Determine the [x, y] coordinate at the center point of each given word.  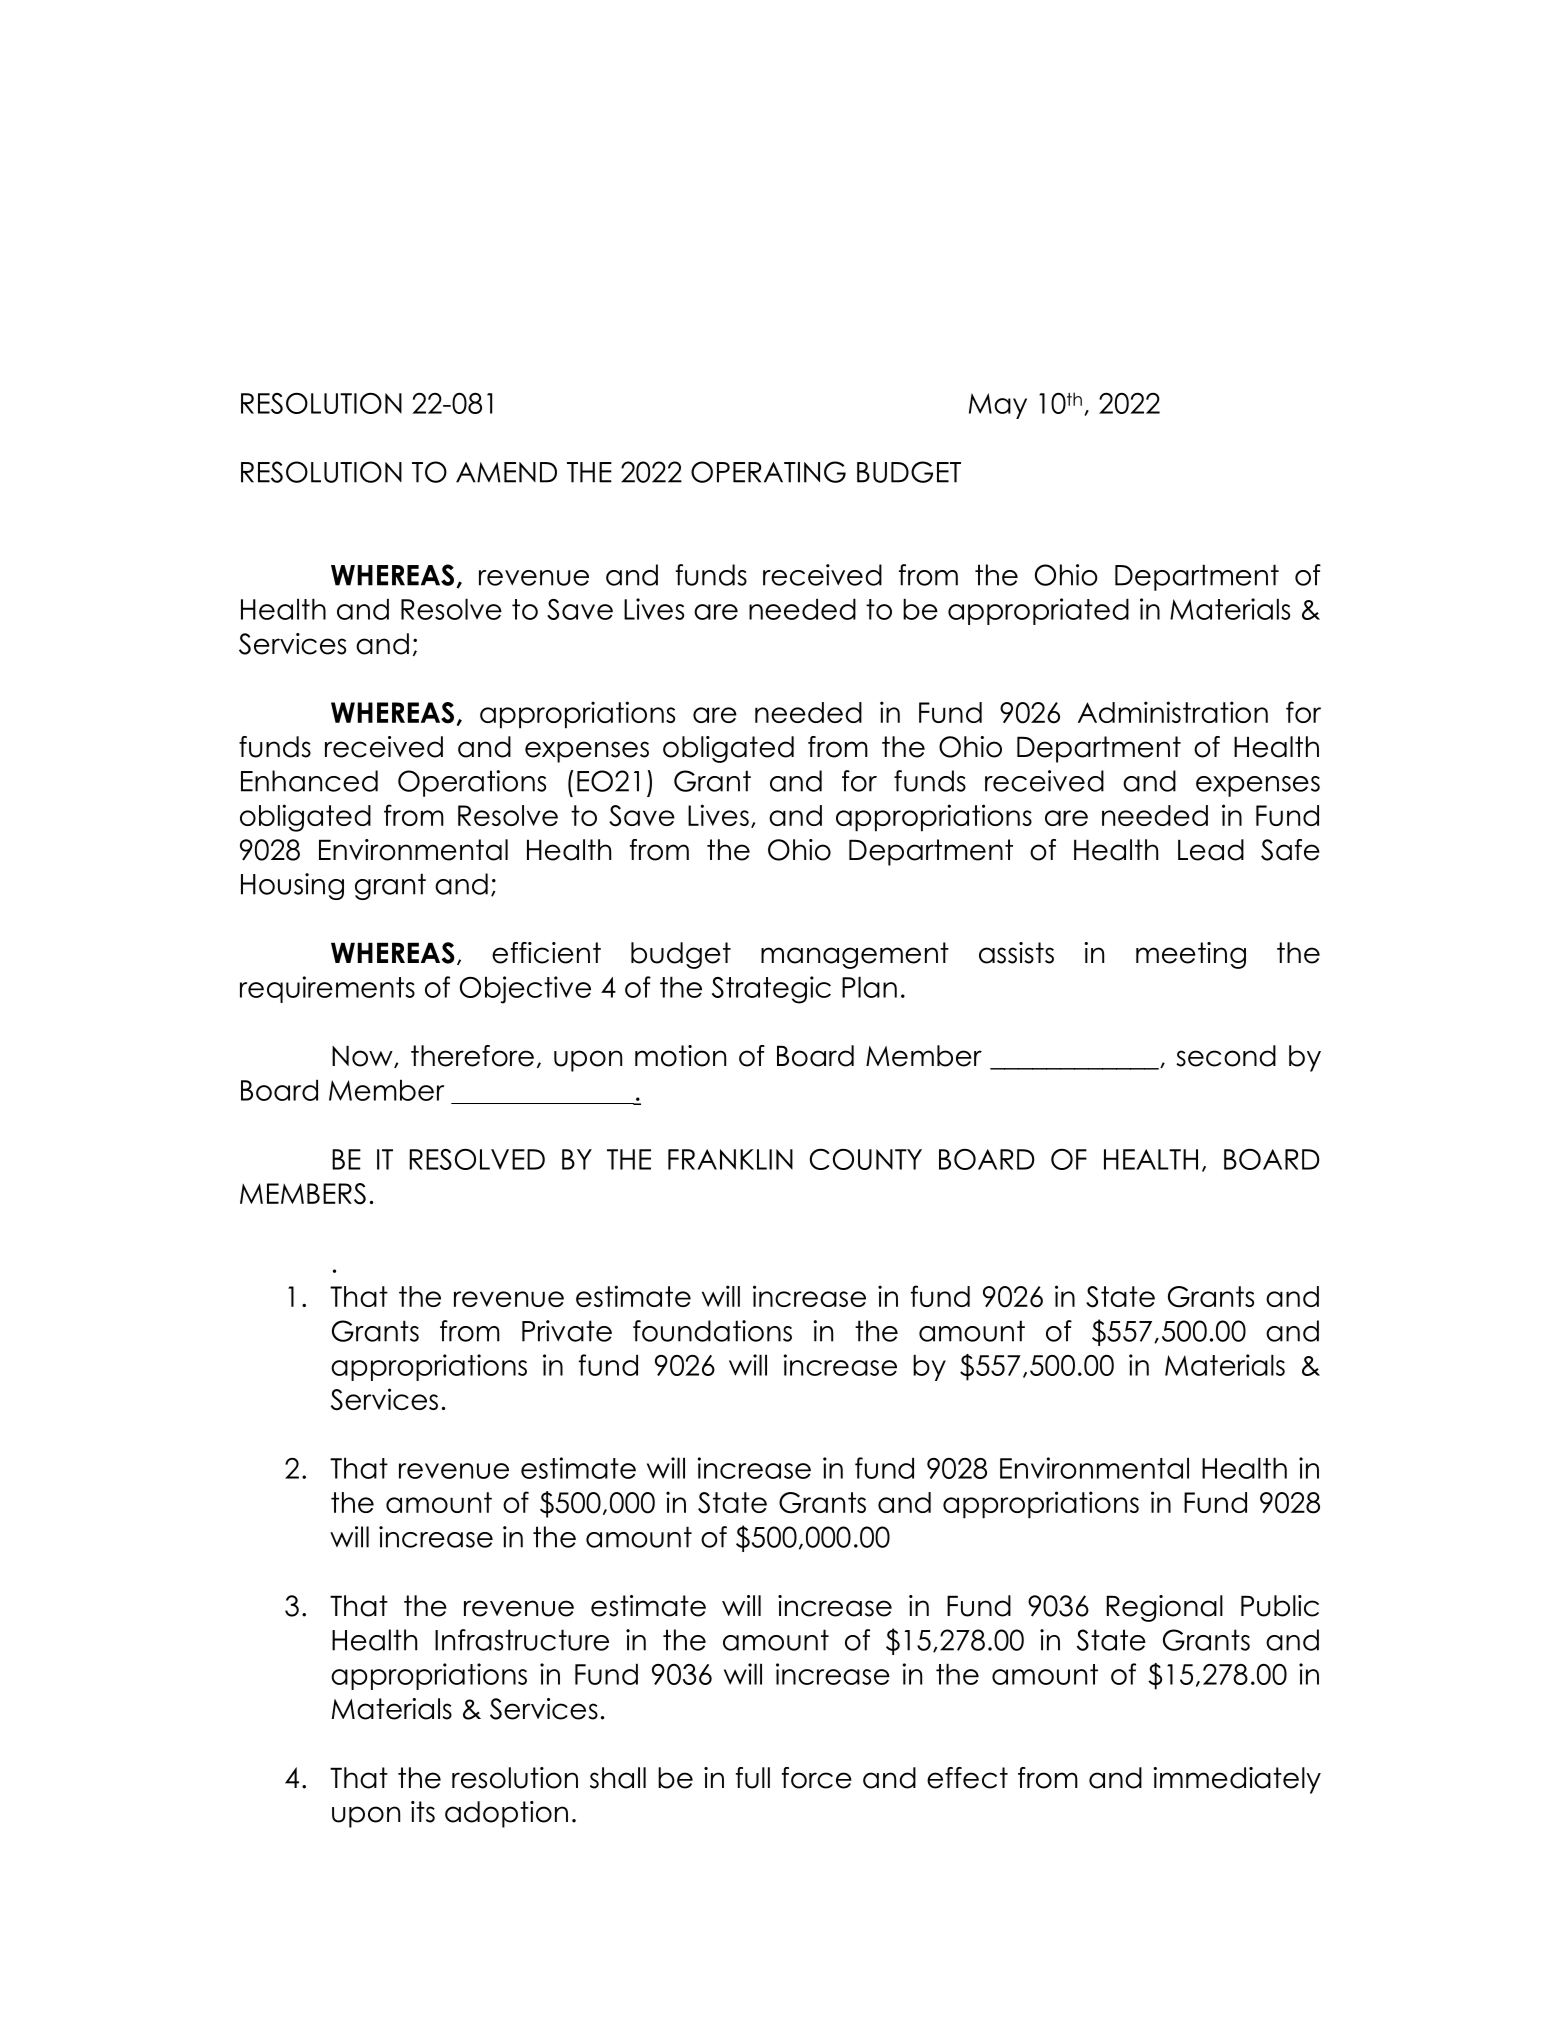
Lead [1211, 850]
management [855, 955]
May [998, 406]
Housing [292, 886]
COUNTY [865, 1159]
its [423, 1812]
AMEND [506, 472]
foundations [712, 1331]
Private [567, 1331]
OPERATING [768, 472]
